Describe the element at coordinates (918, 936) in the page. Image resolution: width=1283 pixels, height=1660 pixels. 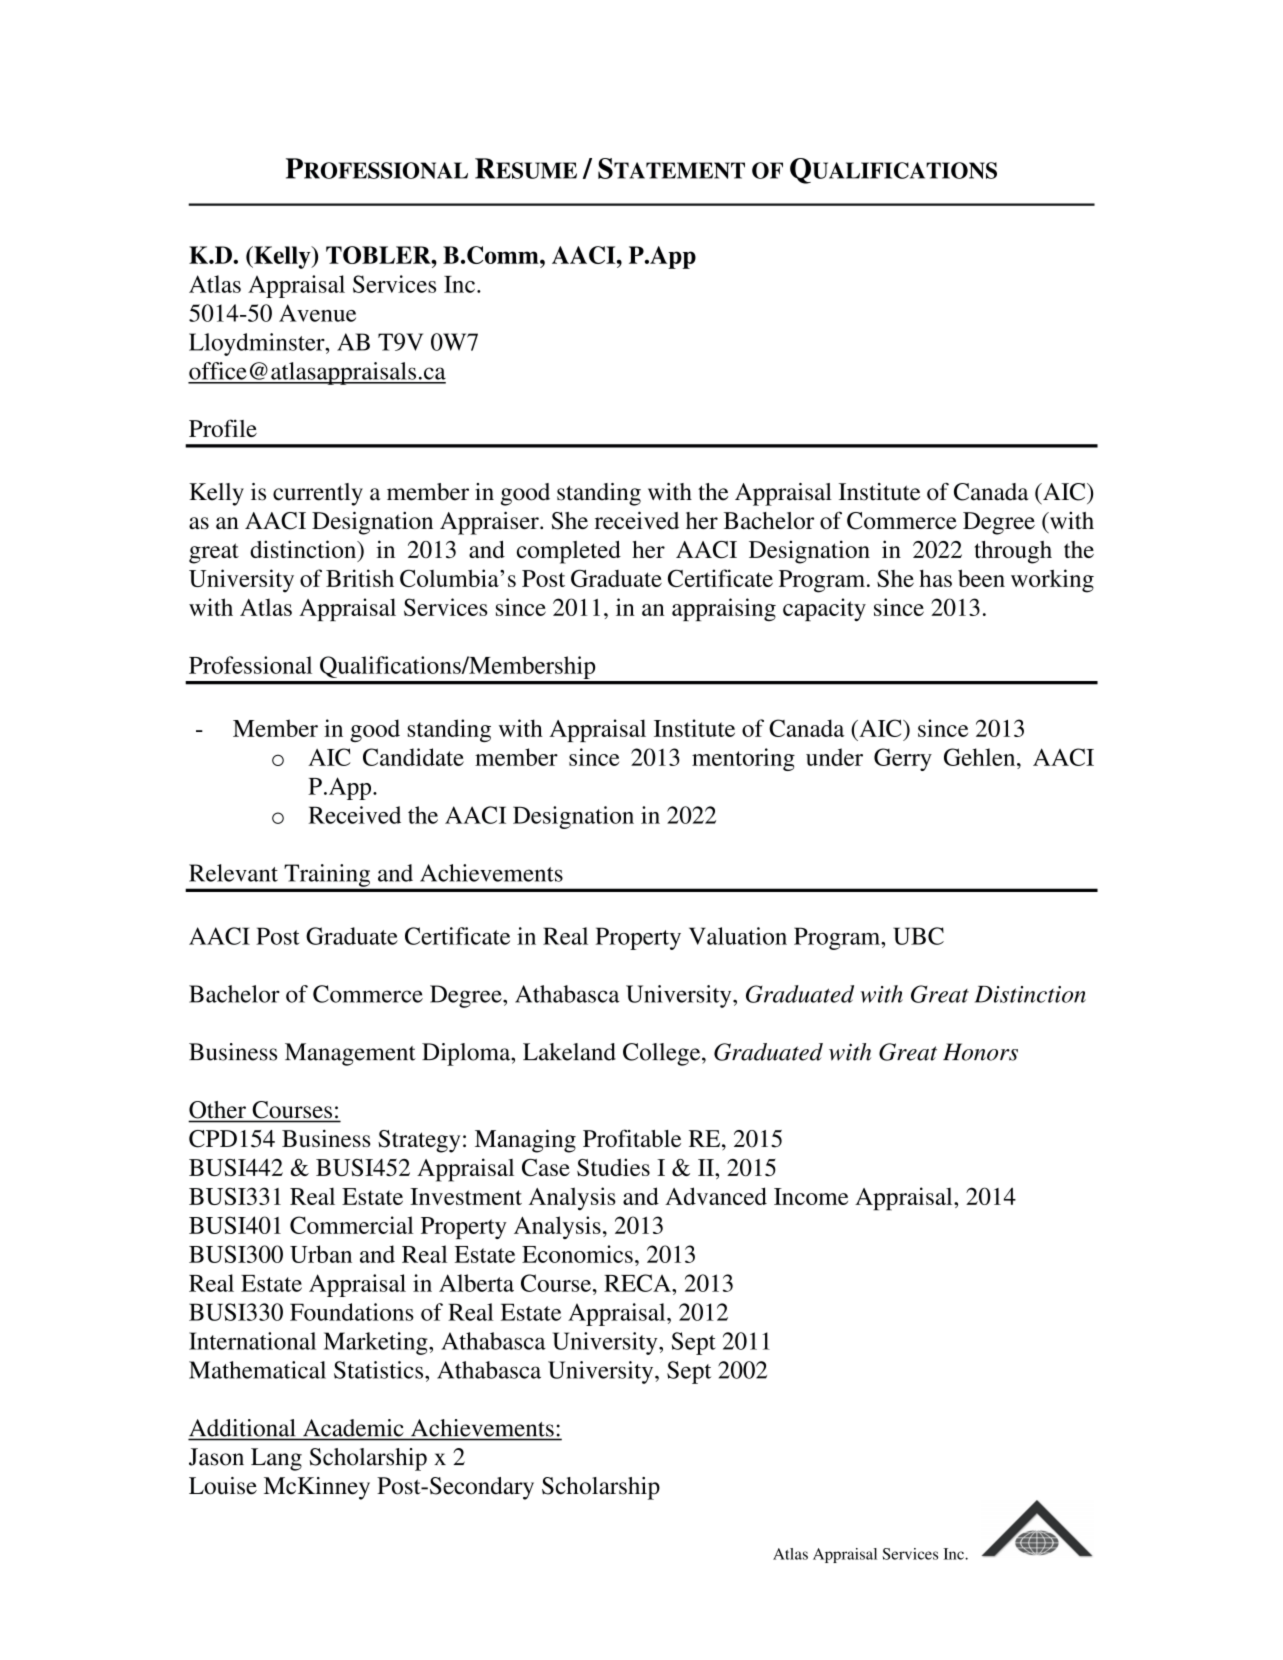
I see `UBC` at that location.
